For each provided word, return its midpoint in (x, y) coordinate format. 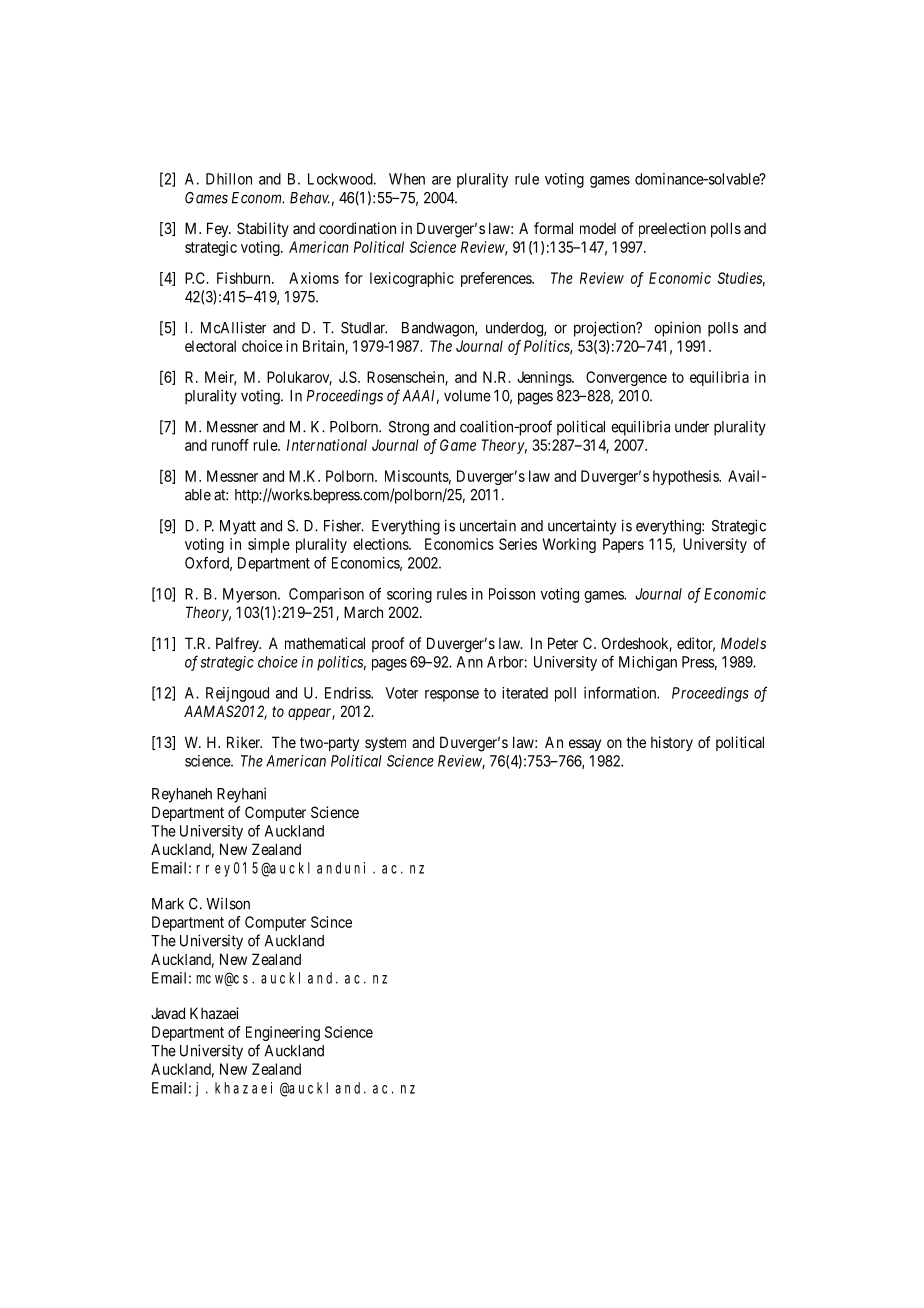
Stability (263, 229)
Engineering (283, 1033)
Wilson (228, 904)
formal (553, 228)
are (441, 180)
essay (585, 745)
